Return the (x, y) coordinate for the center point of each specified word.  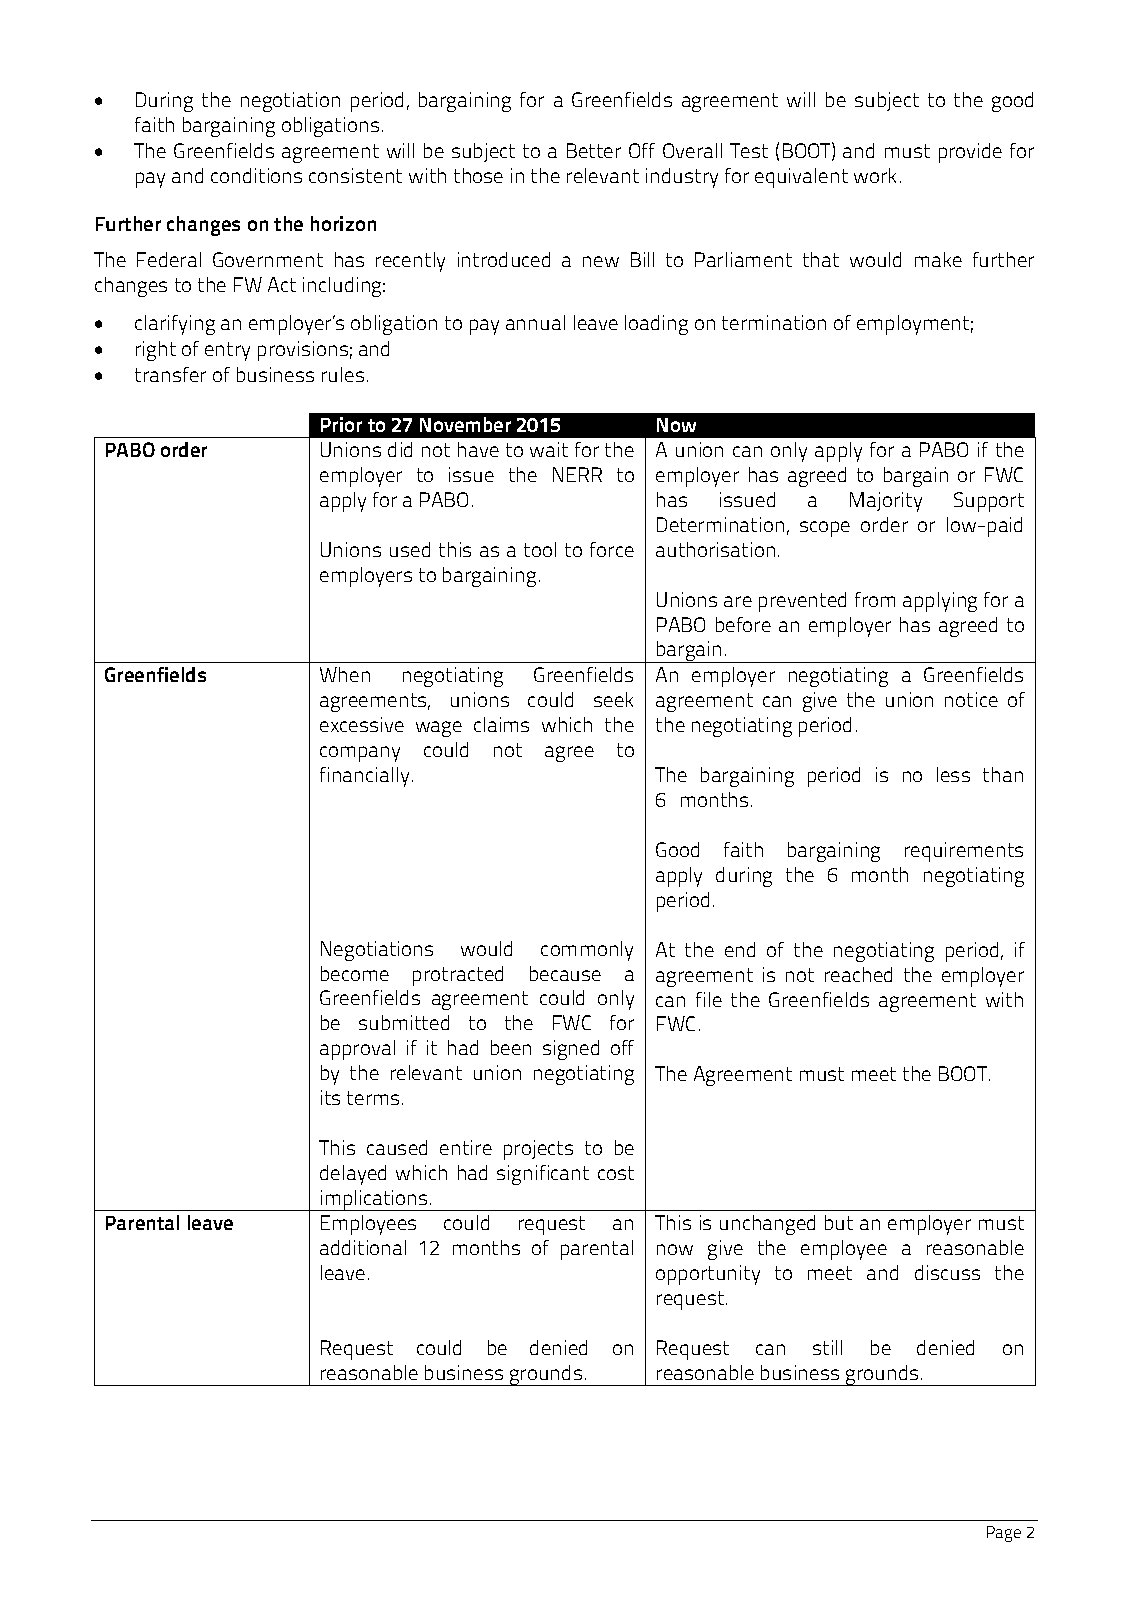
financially (364, 777)
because (565, 973)
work (875, 175)
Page (1004, 1534)
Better (594, 150)
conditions (256, 175)
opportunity (708, 1275)
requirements (964, 852)
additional (363, 1247)
